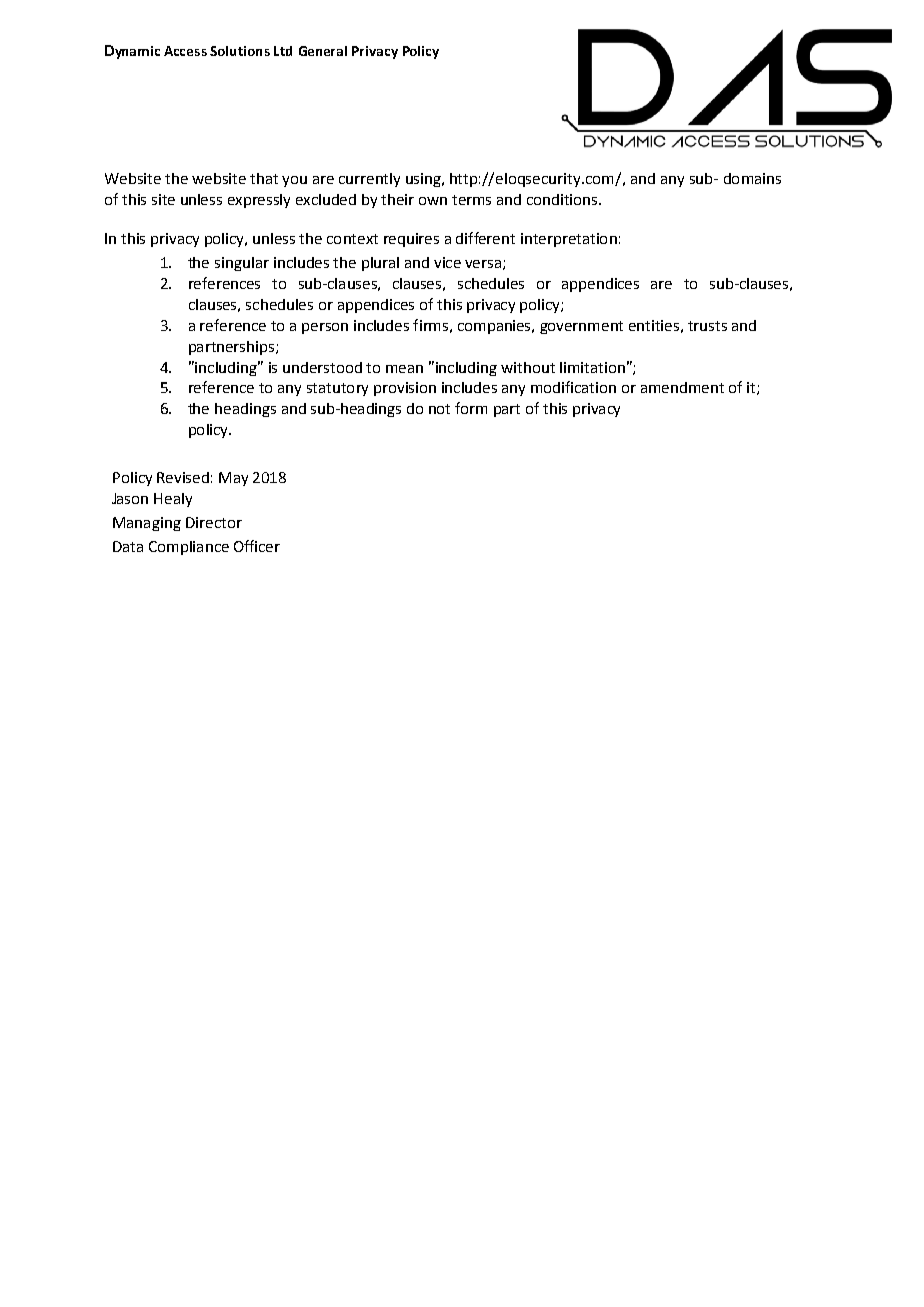  What do you see at coordinates (185, 51) in the page?
I see `Access` at bounding box center [185, 51].
